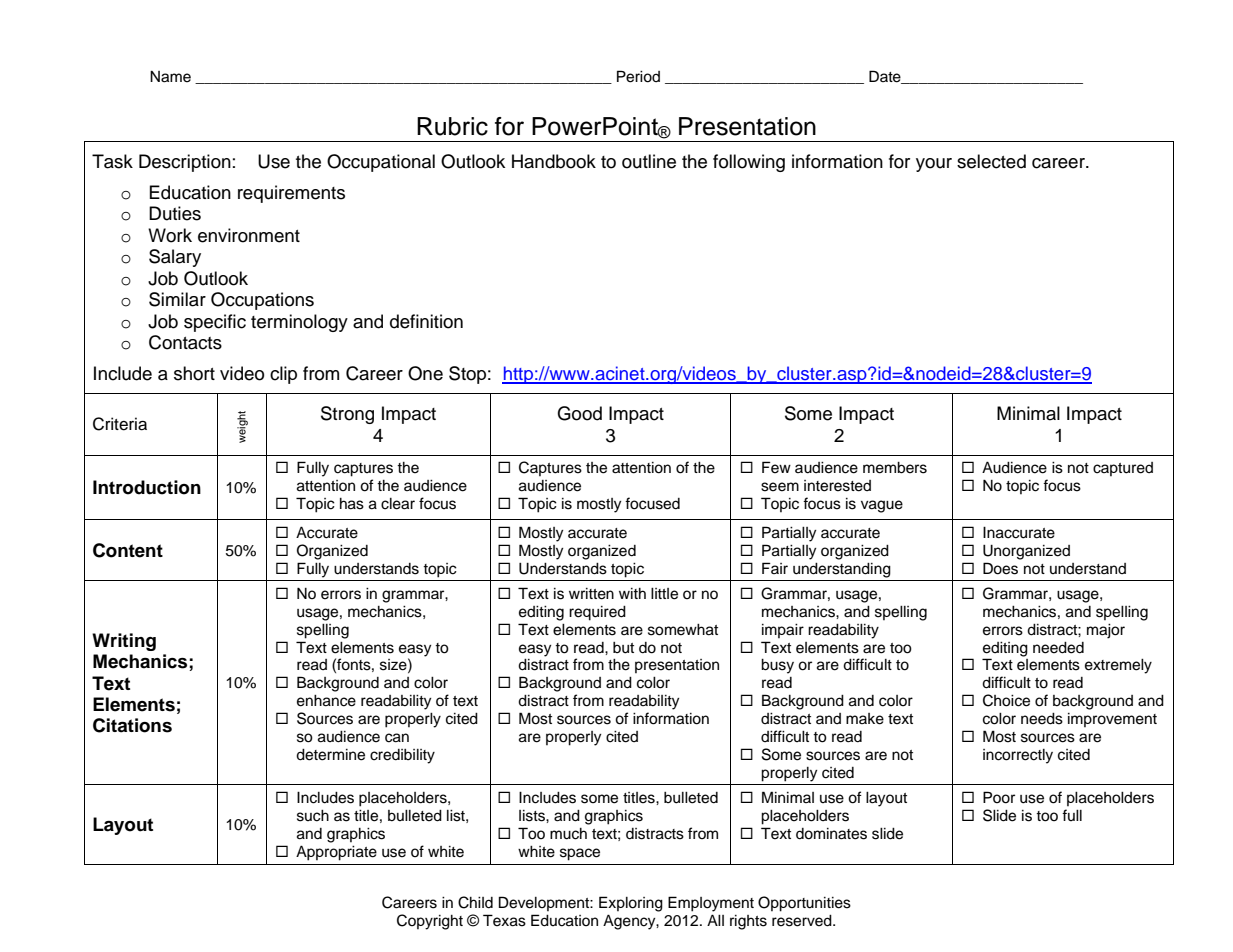  I want to click on Introduction, so click(147, 487).
